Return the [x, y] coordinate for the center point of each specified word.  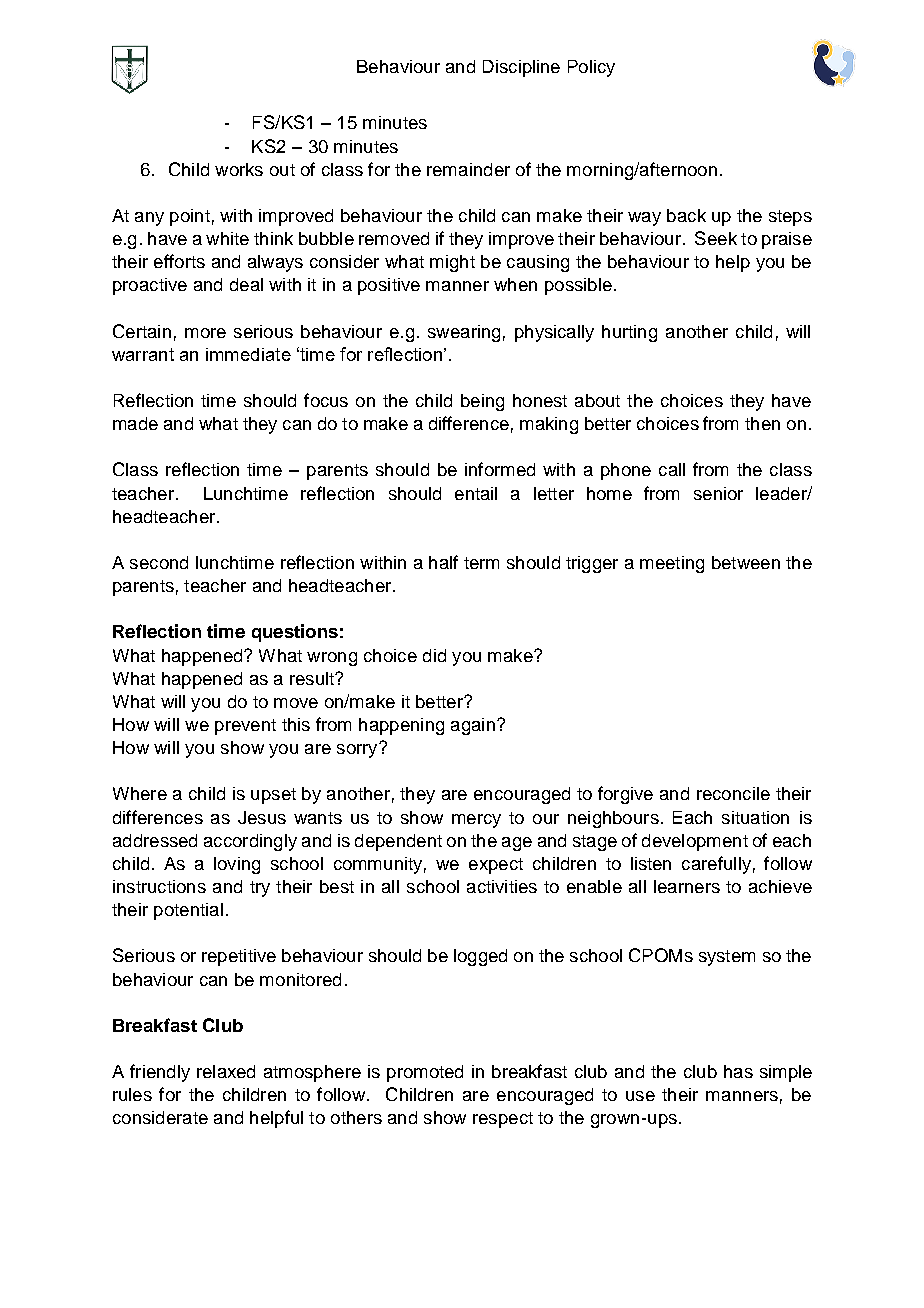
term [481, 563]
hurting [629, 333]
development [695, 842]
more [205, 333]
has [738, 1071]
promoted [425, 1073]
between [746, 562]
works [239, 169]
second [159, 562]
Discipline [521, 68]
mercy [476, 821]
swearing [464, 333]
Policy [591, 68]
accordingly [250, 842]
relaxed [226, 1071]
